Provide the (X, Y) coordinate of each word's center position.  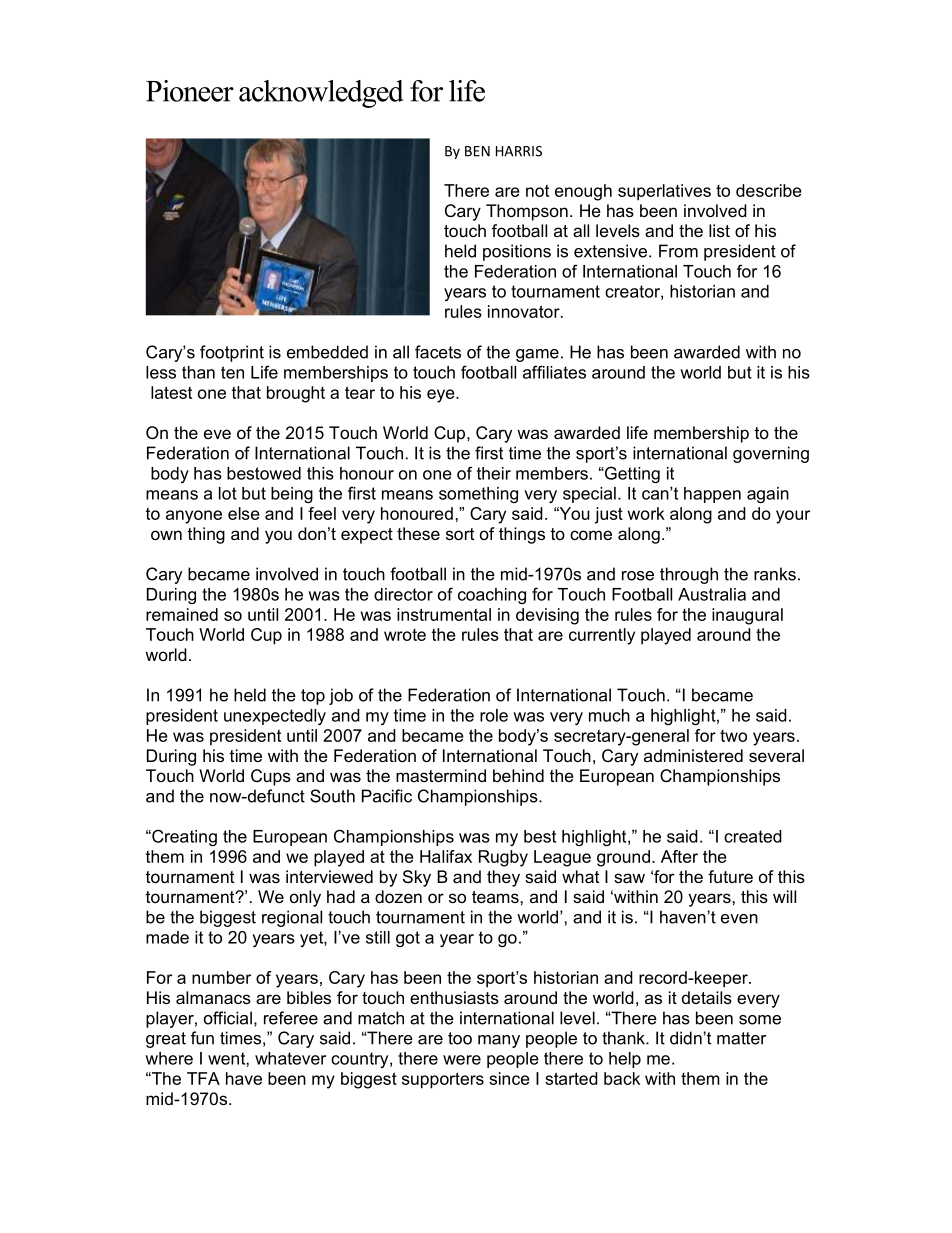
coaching (492, 596)
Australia (712, 594)
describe (769, 190)
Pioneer (190, 91)
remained (182, 614)
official (228, 1018)
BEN (477, 151)
